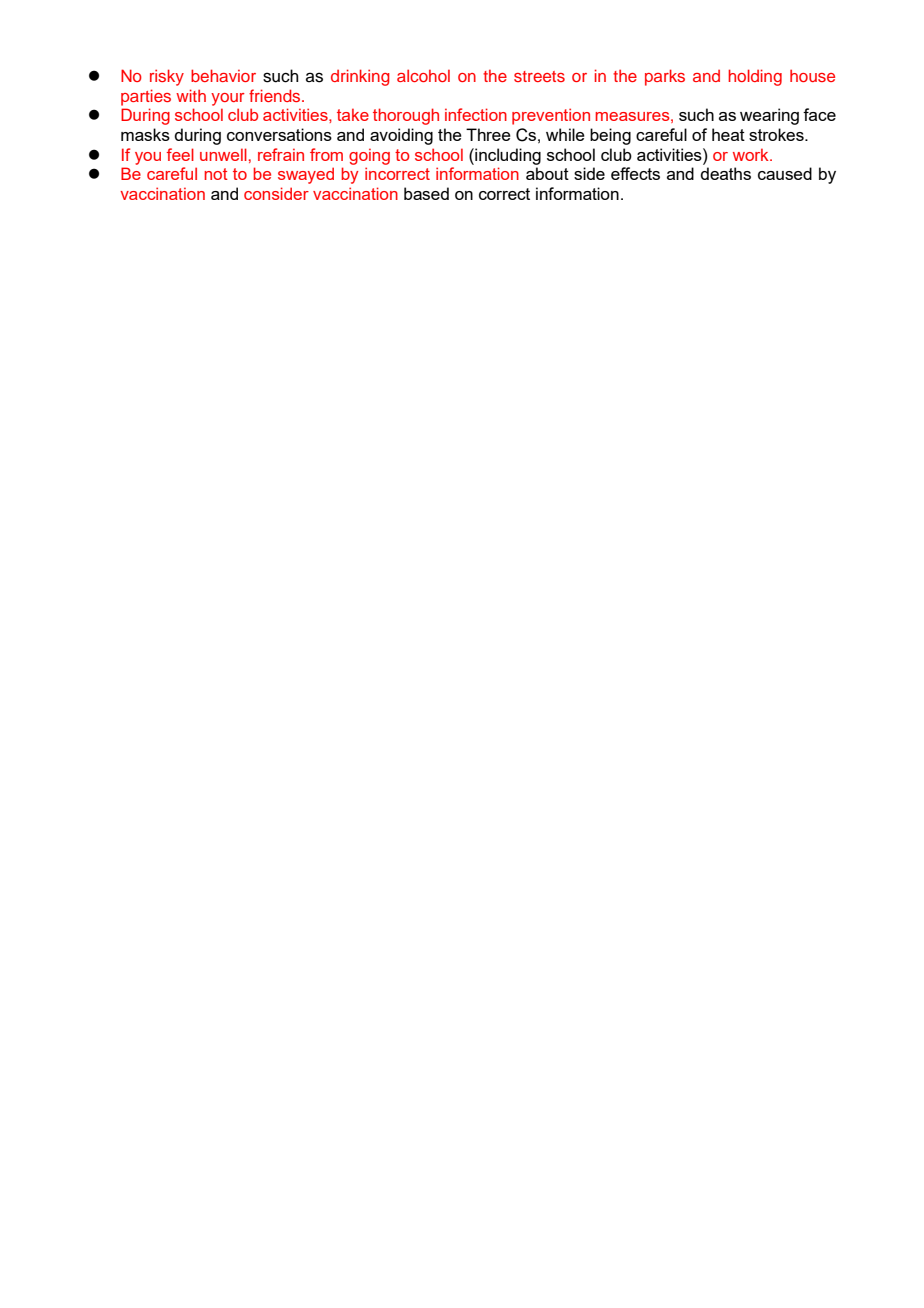  What do you see at coordinates (216, 174) in the screenshot?
I see `not` at bounding box center [216, 174].
